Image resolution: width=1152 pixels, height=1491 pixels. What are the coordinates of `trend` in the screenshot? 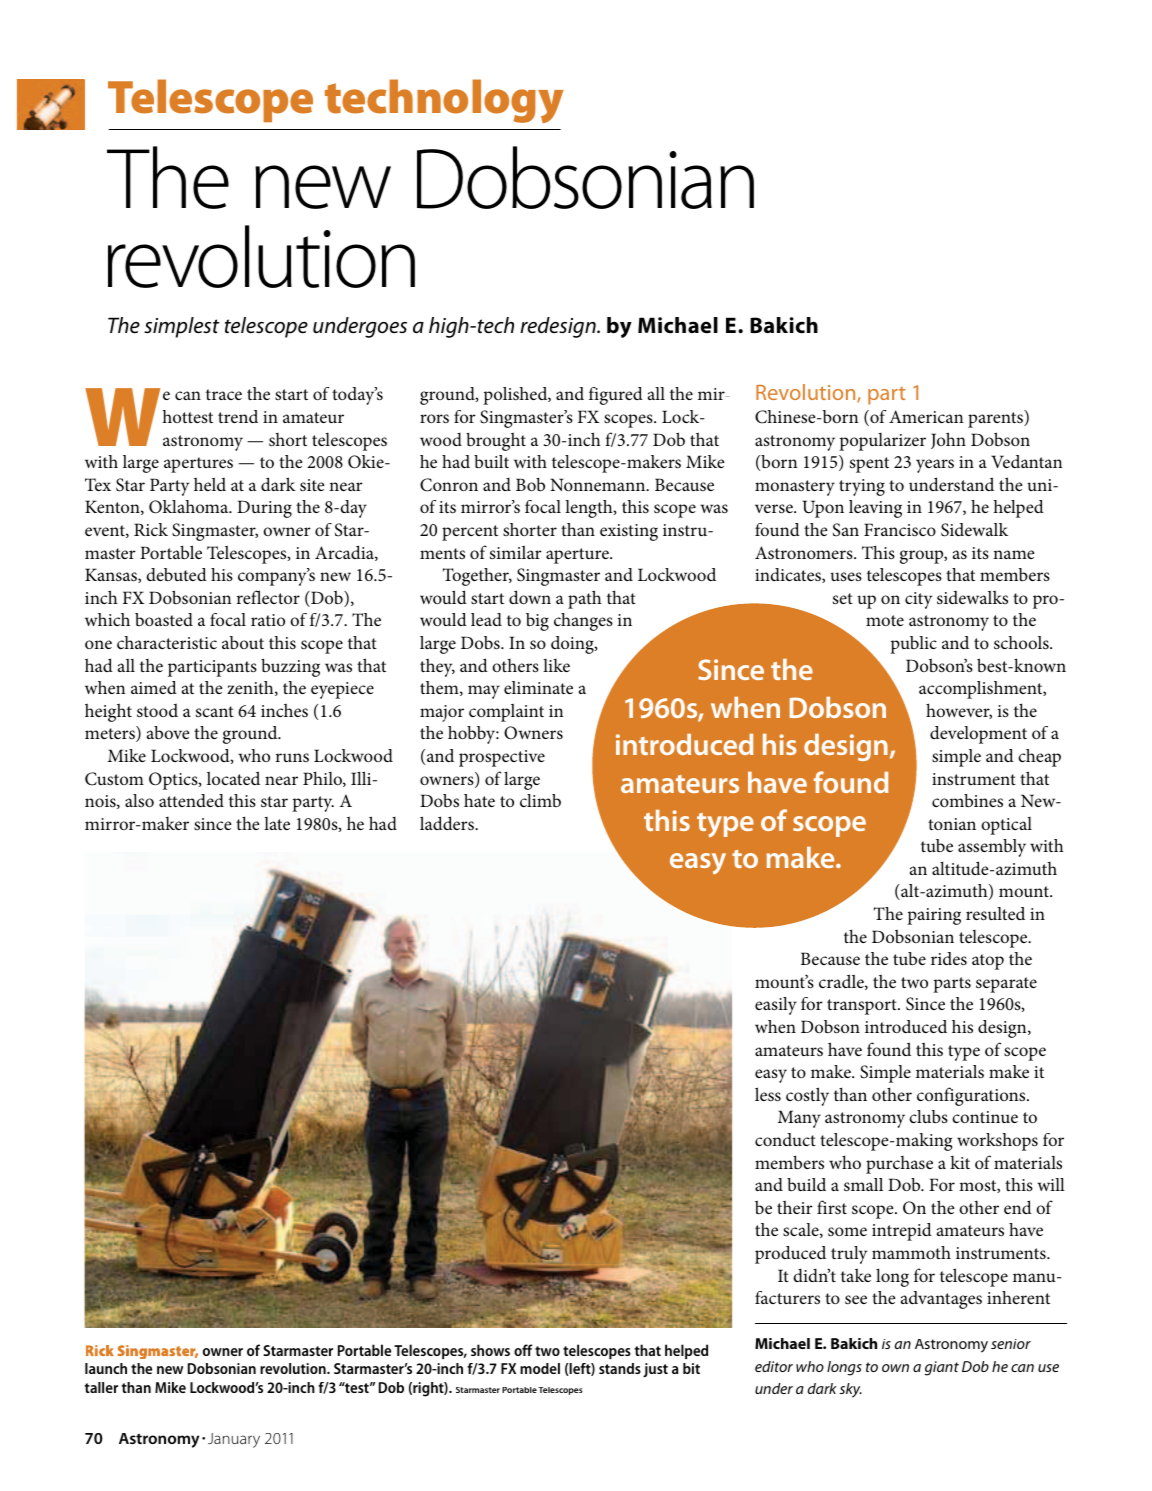 It's located at (238, 416).
